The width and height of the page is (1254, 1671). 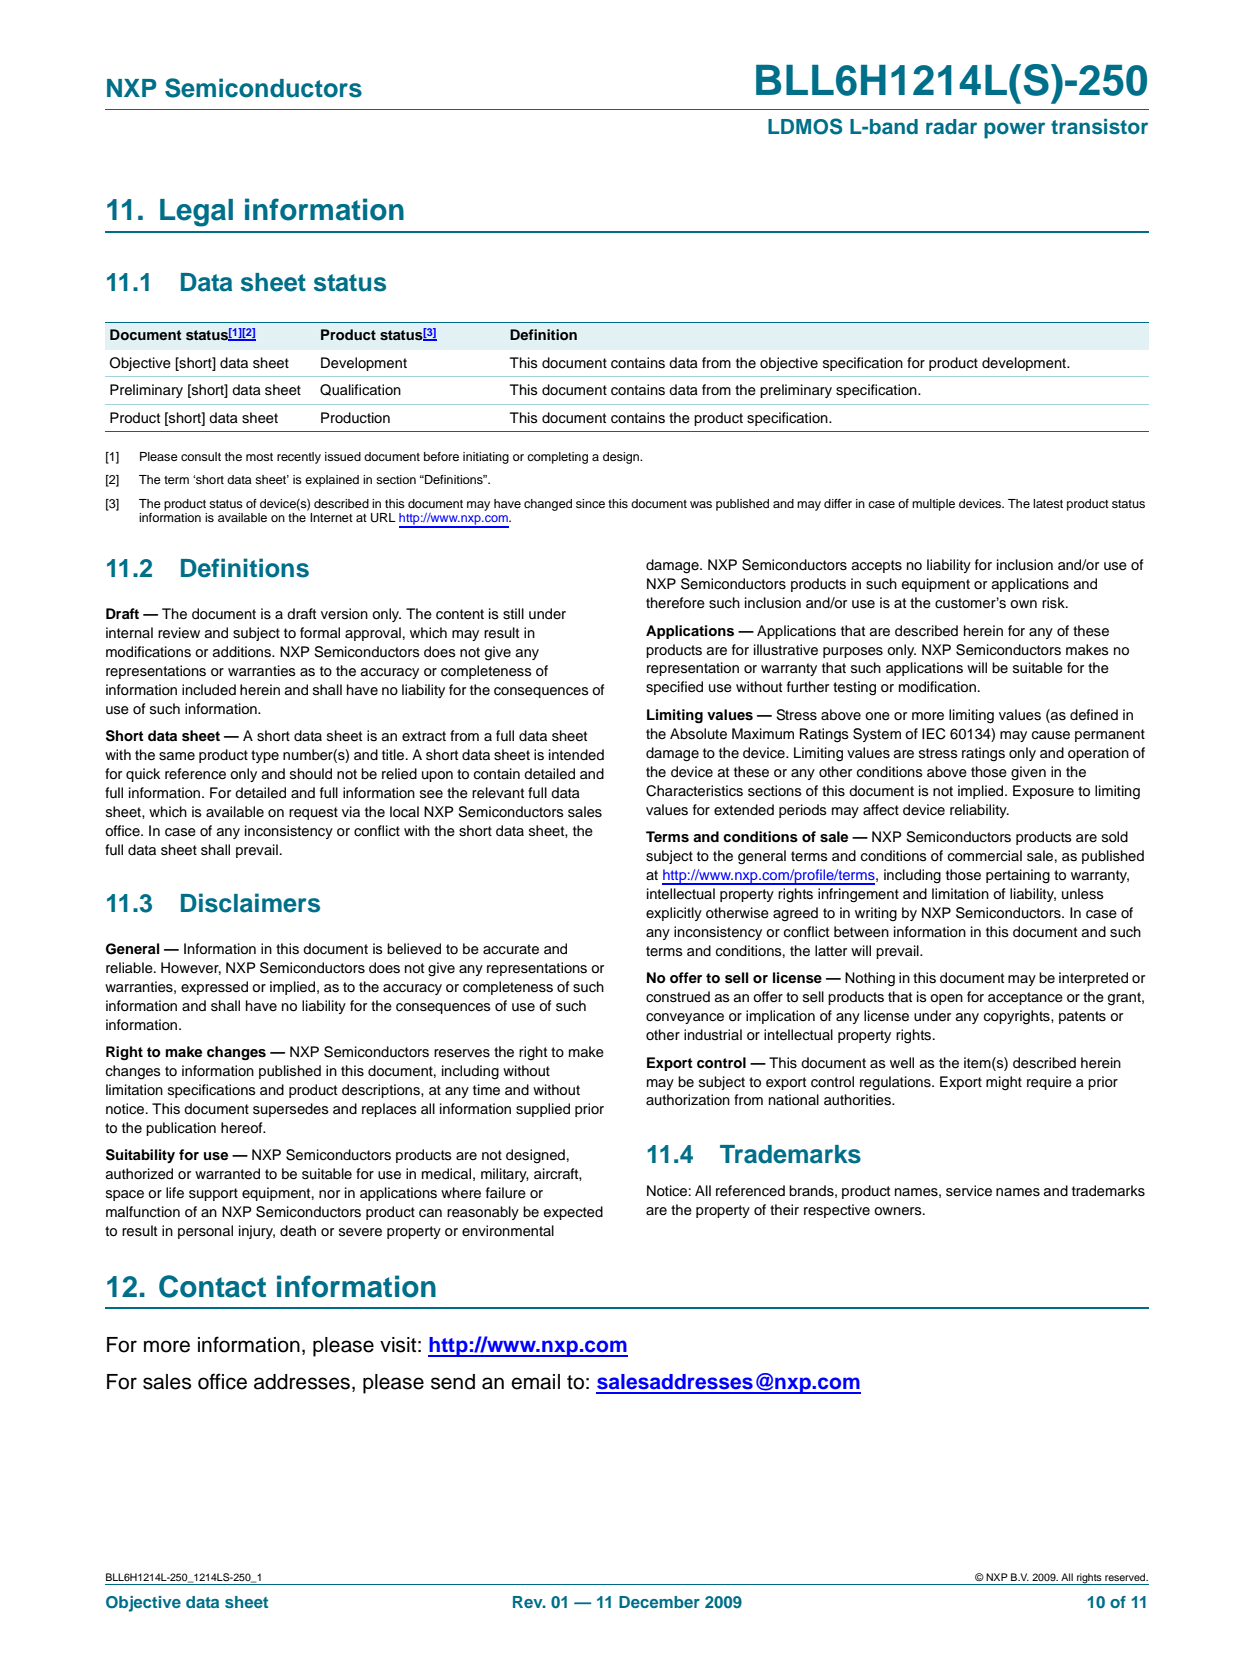 What do you see at coordinates (674, 914) in the page?
I see `explicitly` at bounding box center [674, 914].
